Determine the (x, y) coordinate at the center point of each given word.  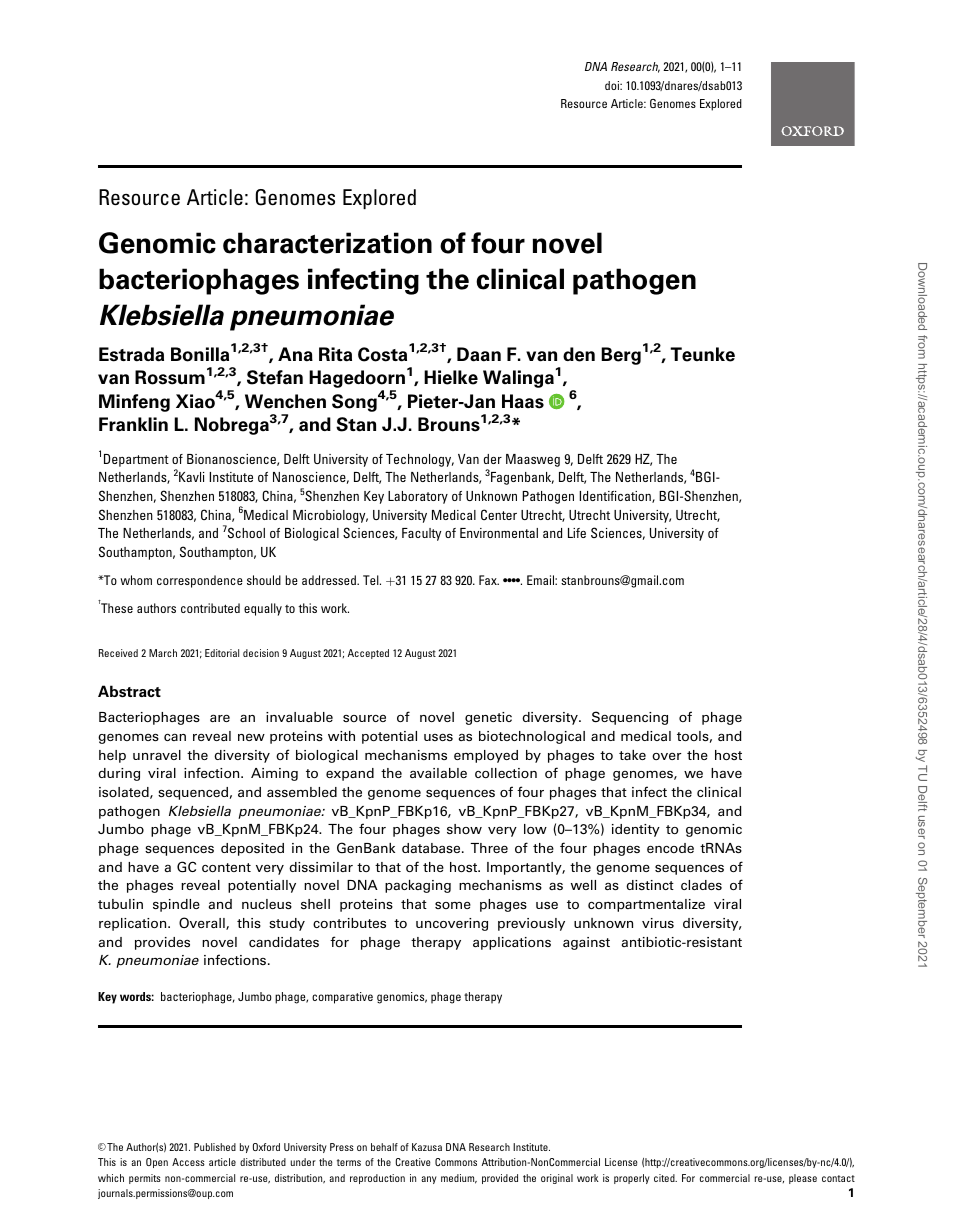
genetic (488, 718)
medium (459, 1179)
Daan (479, 354)
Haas (523, 401)
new (251, 737)
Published (215, 1147)
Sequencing (630, 718)
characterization (327, 243)
